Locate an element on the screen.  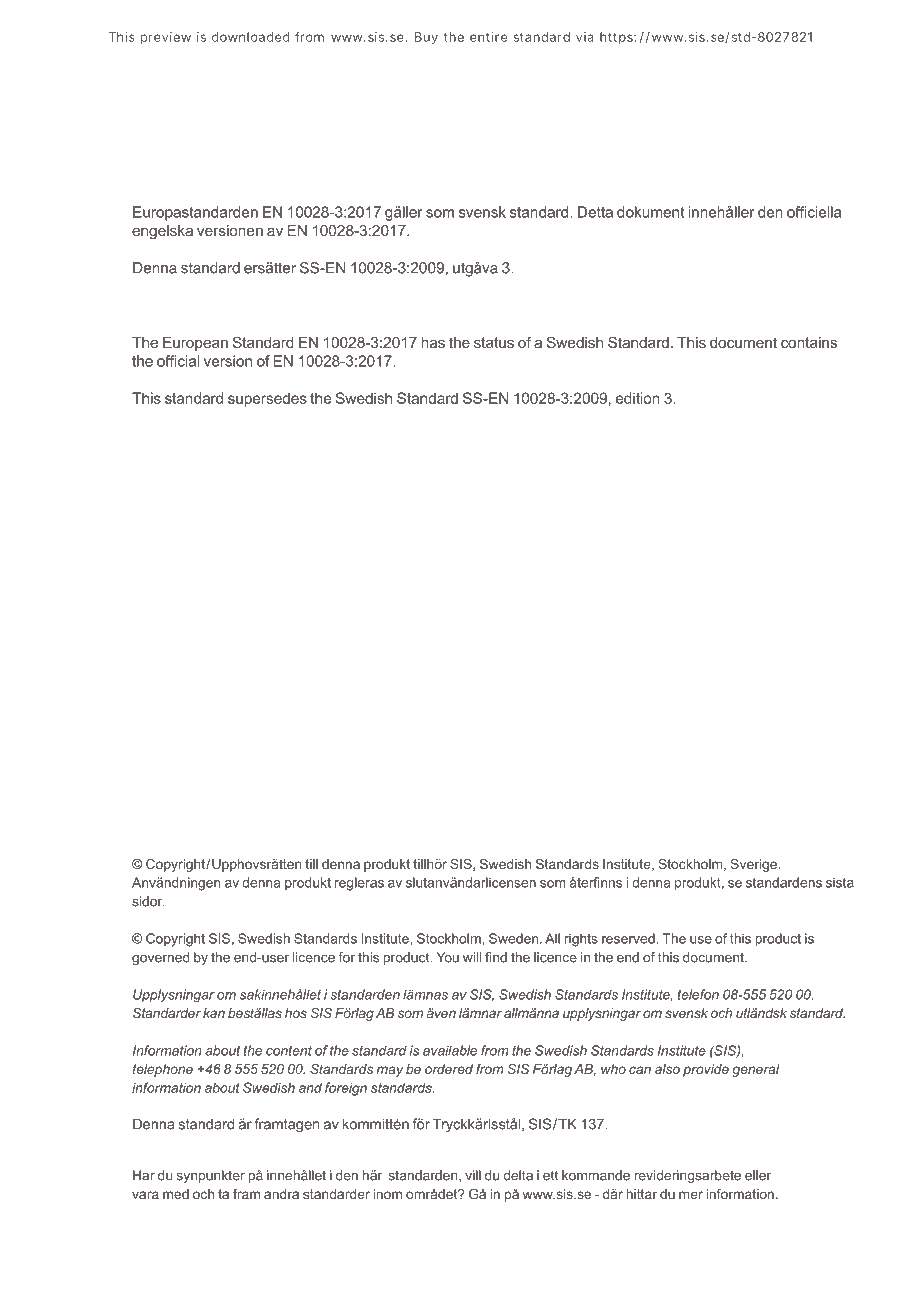
downloaded is located at coordinates (251, 37).
